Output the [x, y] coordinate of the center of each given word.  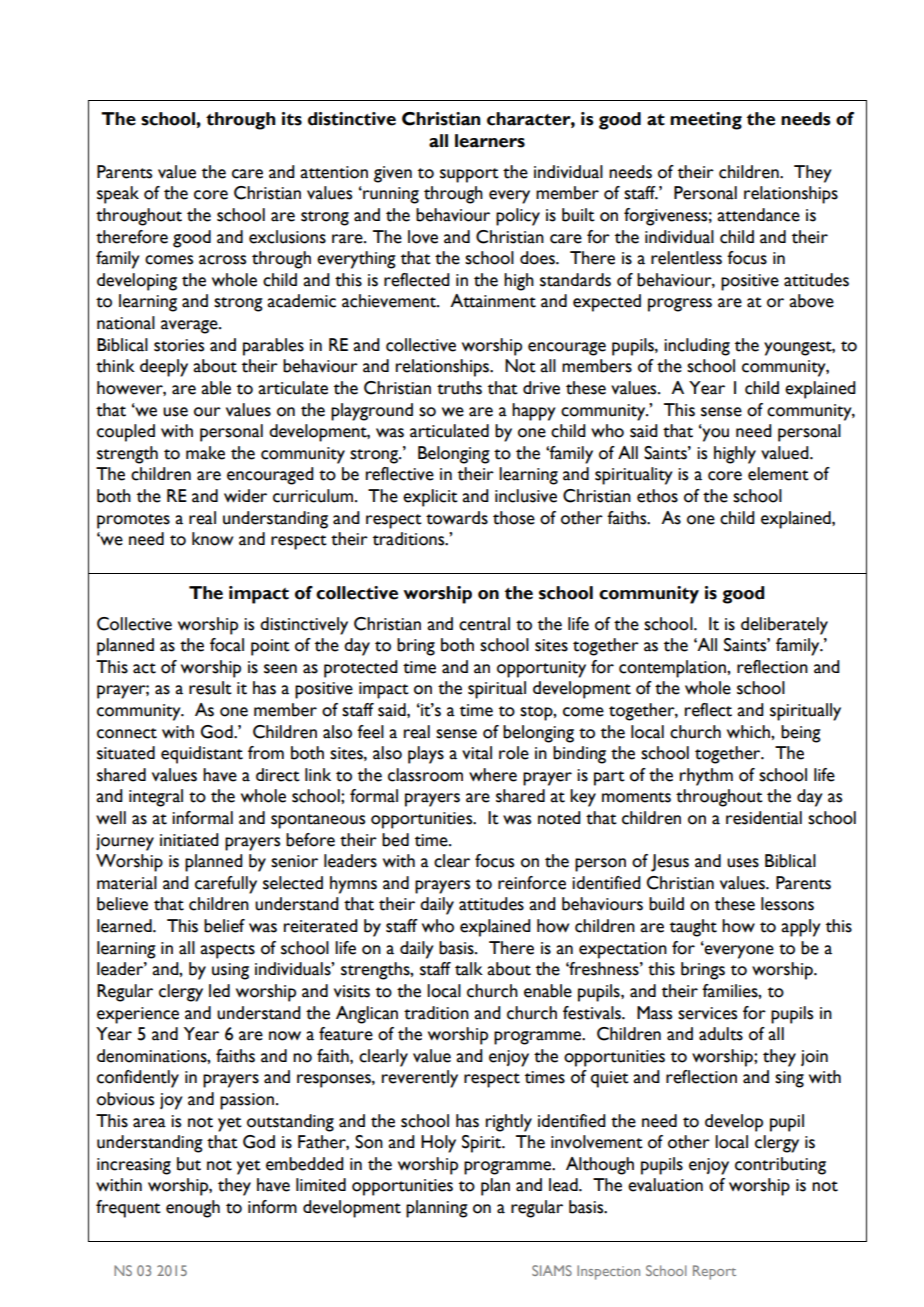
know [212, 539]
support [469, 175]
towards [457, 518]
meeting [706, 121]
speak [118, 195]
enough [193, 1209]
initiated [189, 840]
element [778, 474]
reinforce [532, 883]
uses [743, 863]
